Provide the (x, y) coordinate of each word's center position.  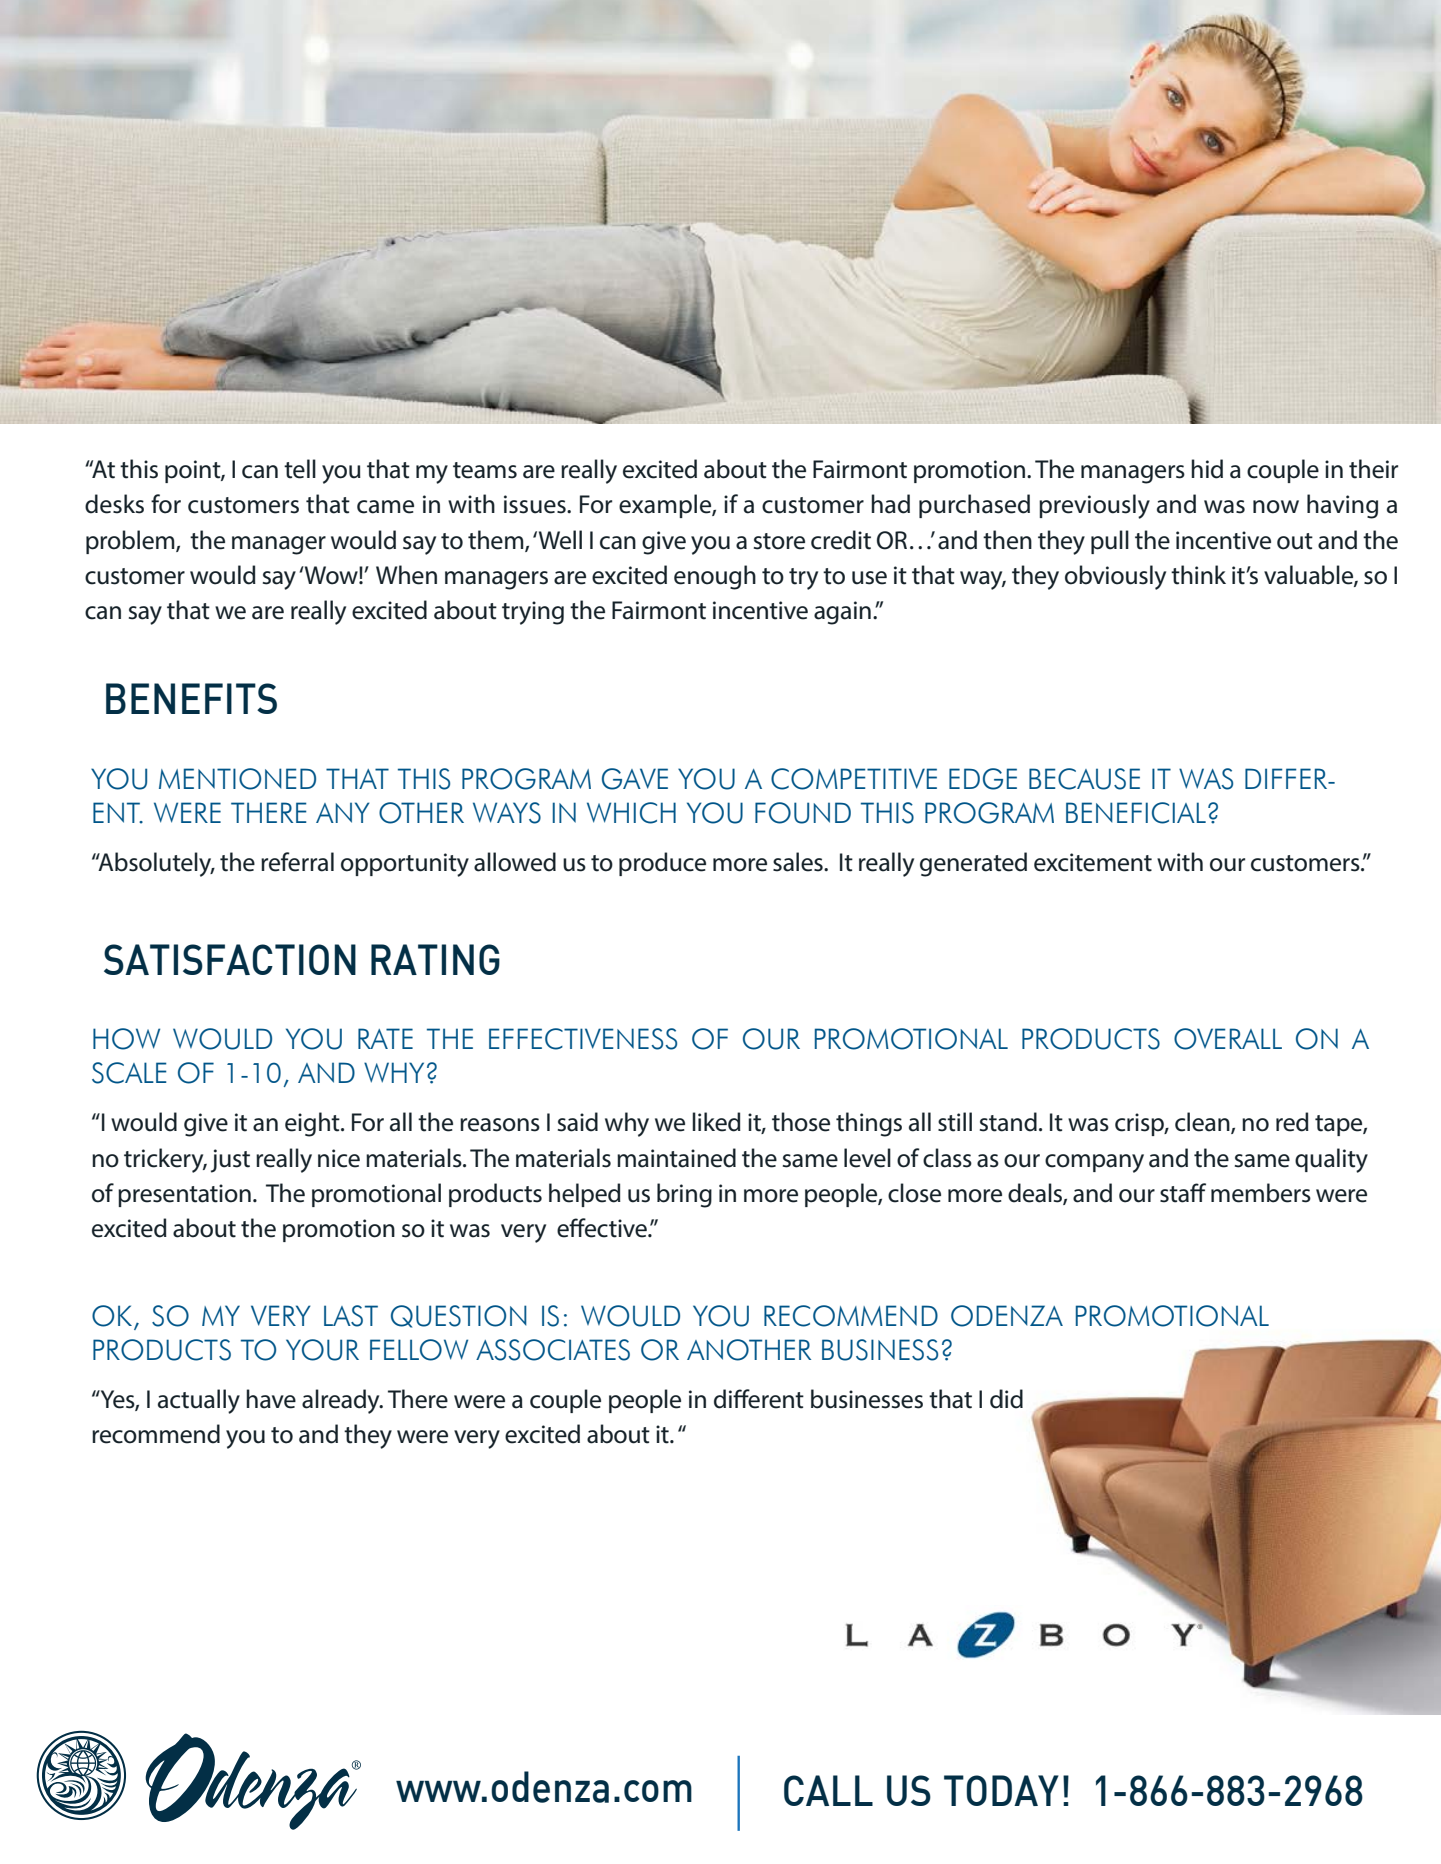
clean (1203, 1123)
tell (300, 469)
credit (841, 540)
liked (716, 1122)
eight (313, 1124)
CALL (828, 1790)
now (1276, 507)
